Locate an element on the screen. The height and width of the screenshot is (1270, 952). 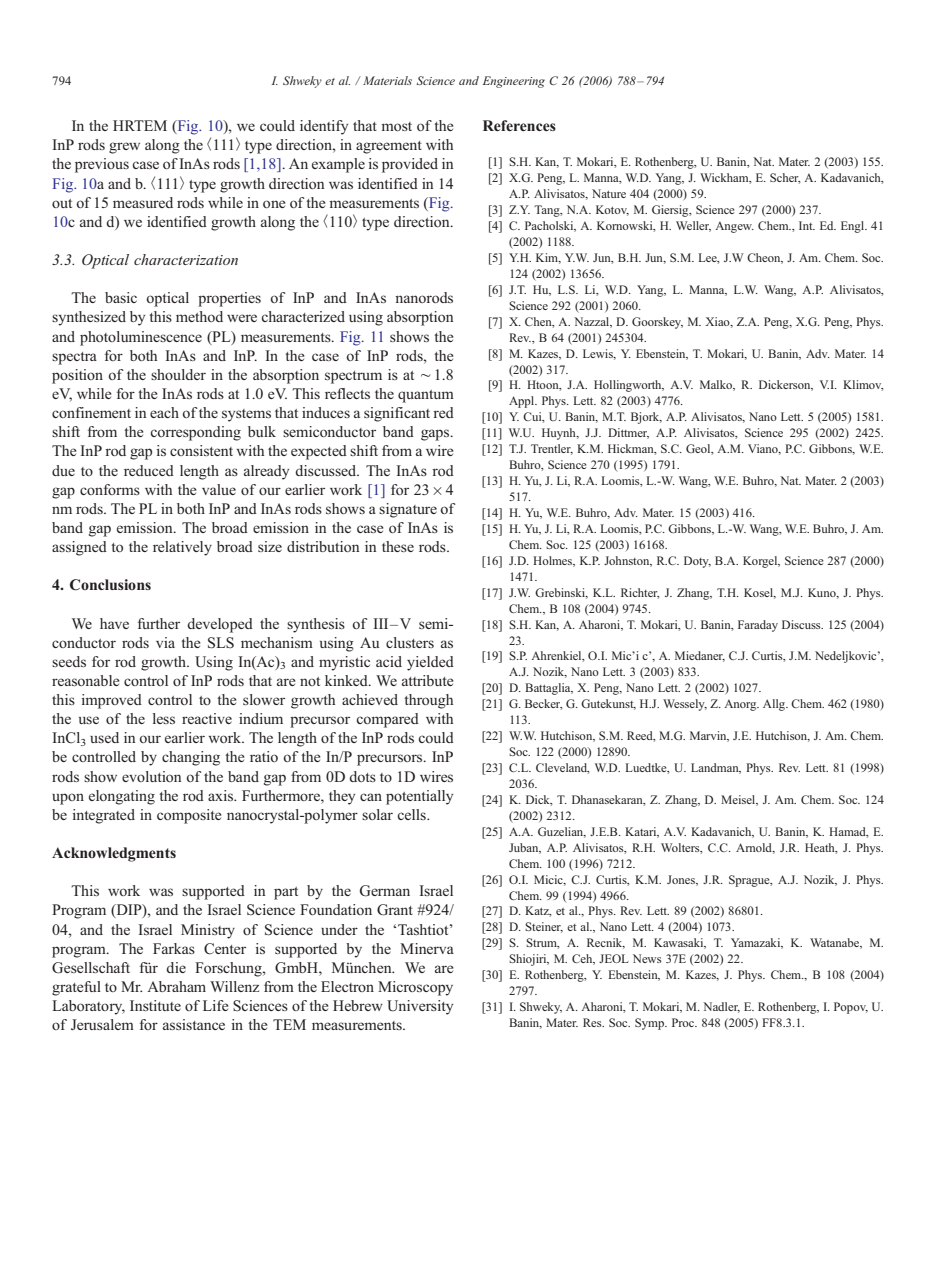
each is located at coordinates (164, 412).
